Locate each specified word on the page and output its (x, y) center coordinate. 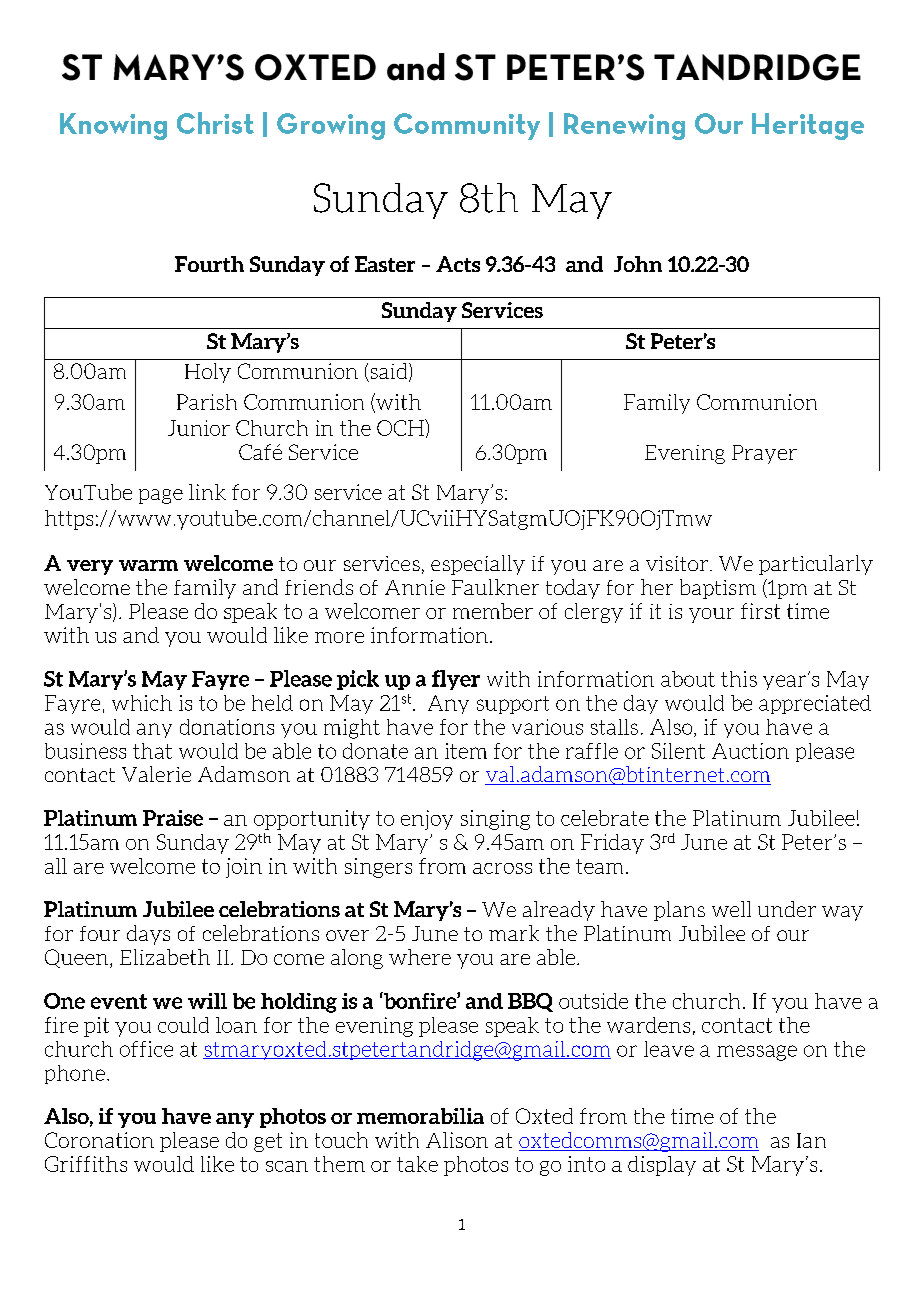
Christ (215, 123)
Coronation (99, 1140)
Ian (811, 1140)
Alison (457, 1140)
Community (467, 126)
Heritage (808, 126)
